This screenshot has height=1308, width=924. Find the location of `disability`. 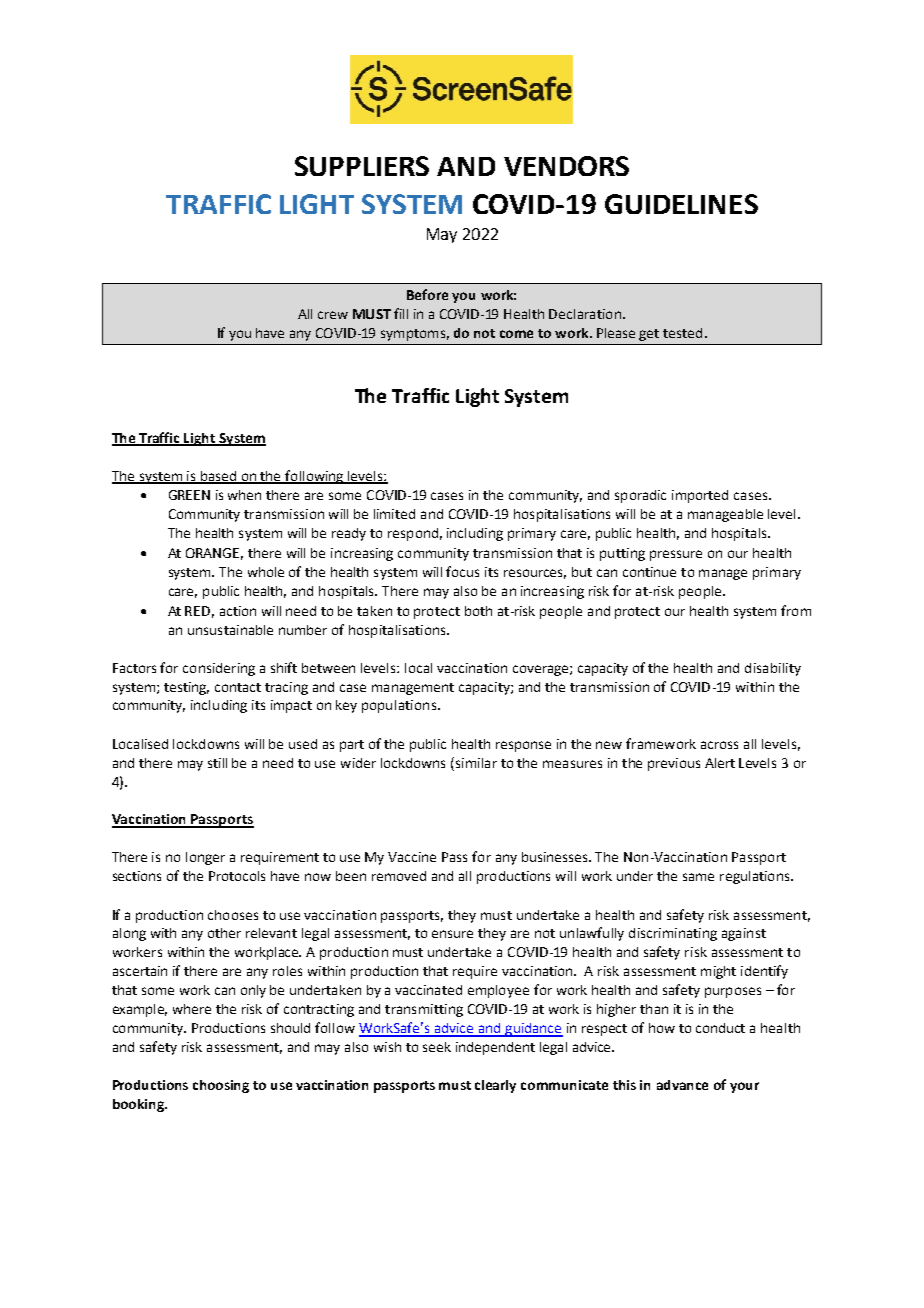

disability is located at coordinates (773, 669).
